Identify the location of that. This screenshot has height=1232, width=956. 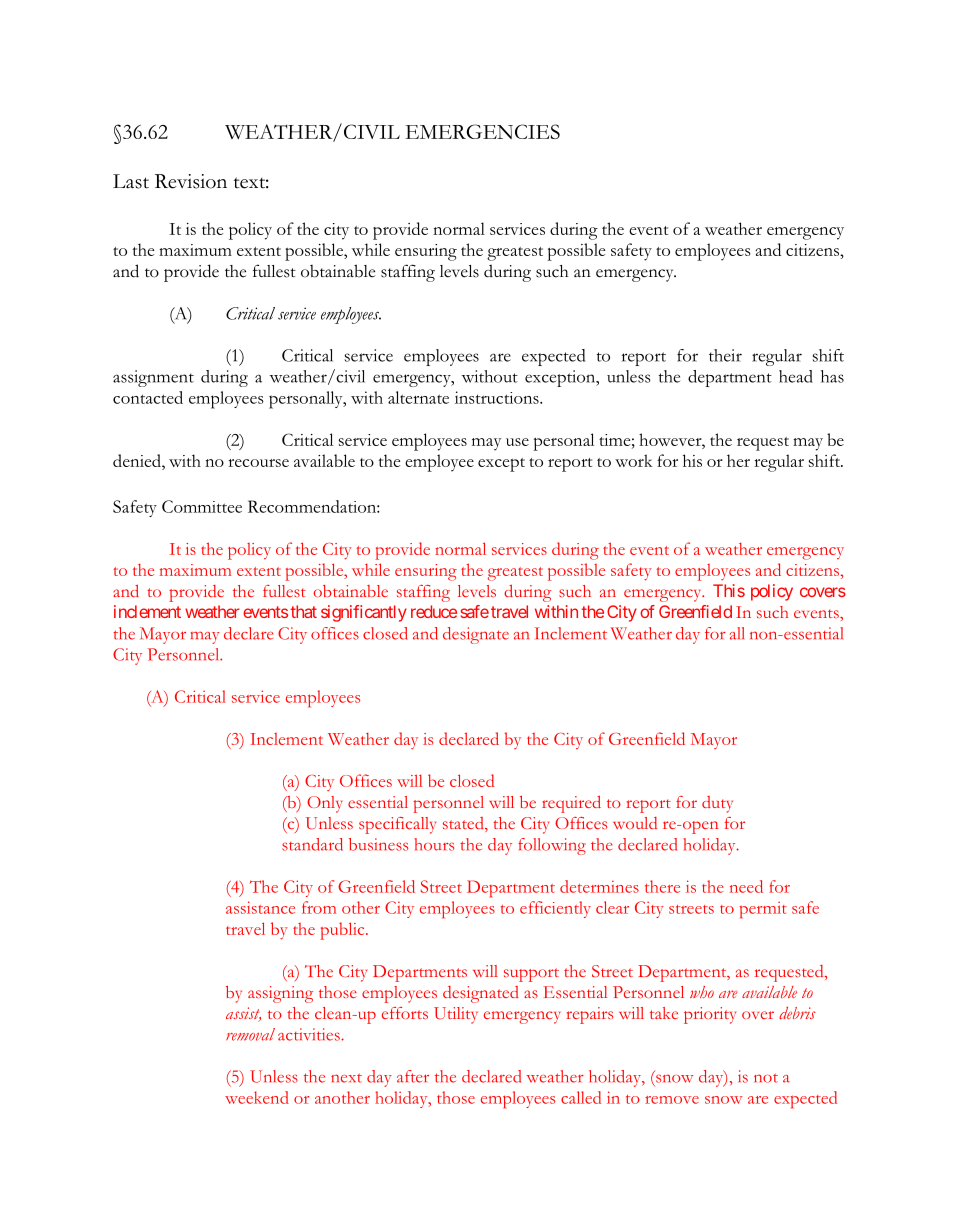
(303, 611).
